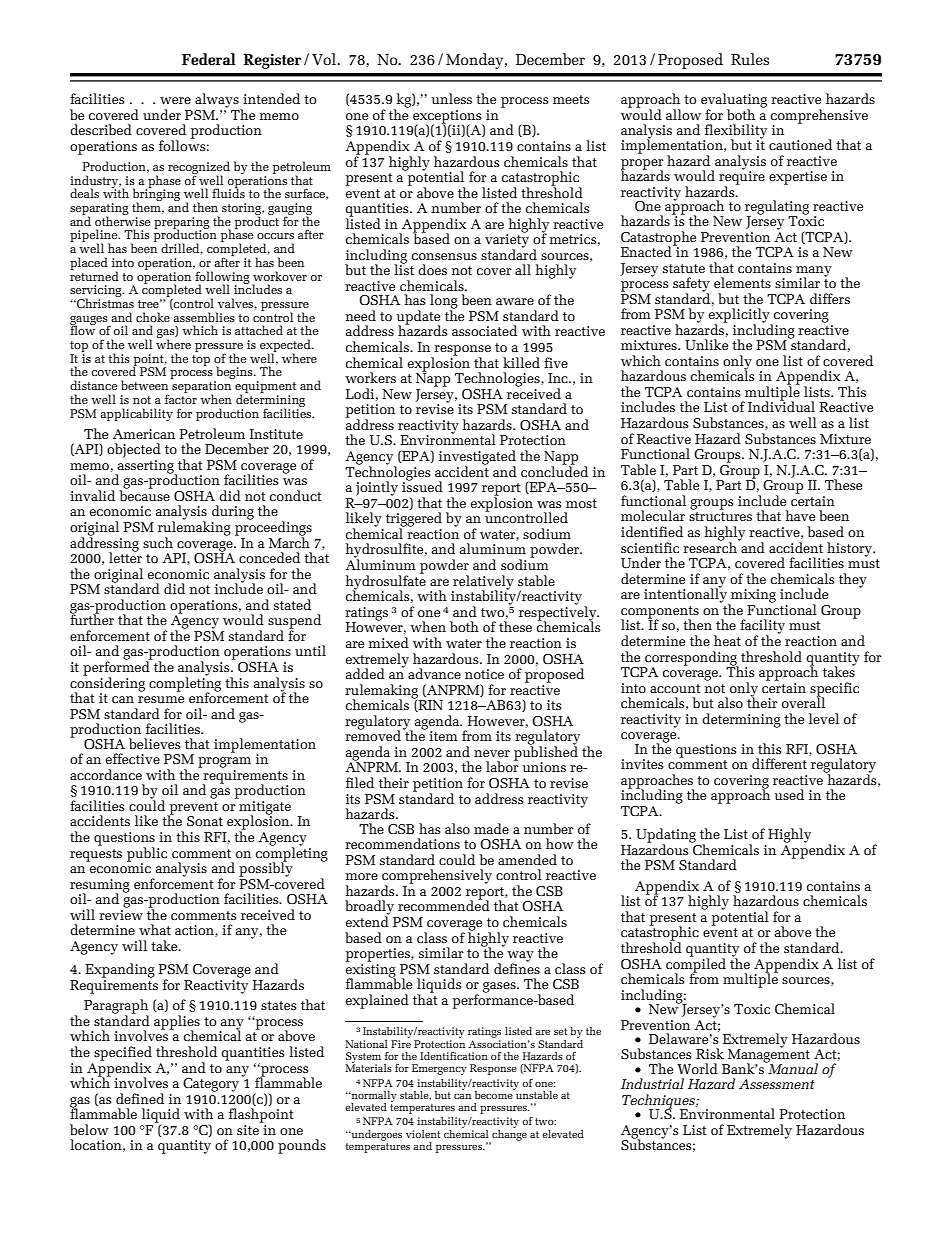 The height and width of the image is (1233, 952). What do you see at coordinates (175, 100) in the image?
I see `were` at bounding box center [175, 100].
